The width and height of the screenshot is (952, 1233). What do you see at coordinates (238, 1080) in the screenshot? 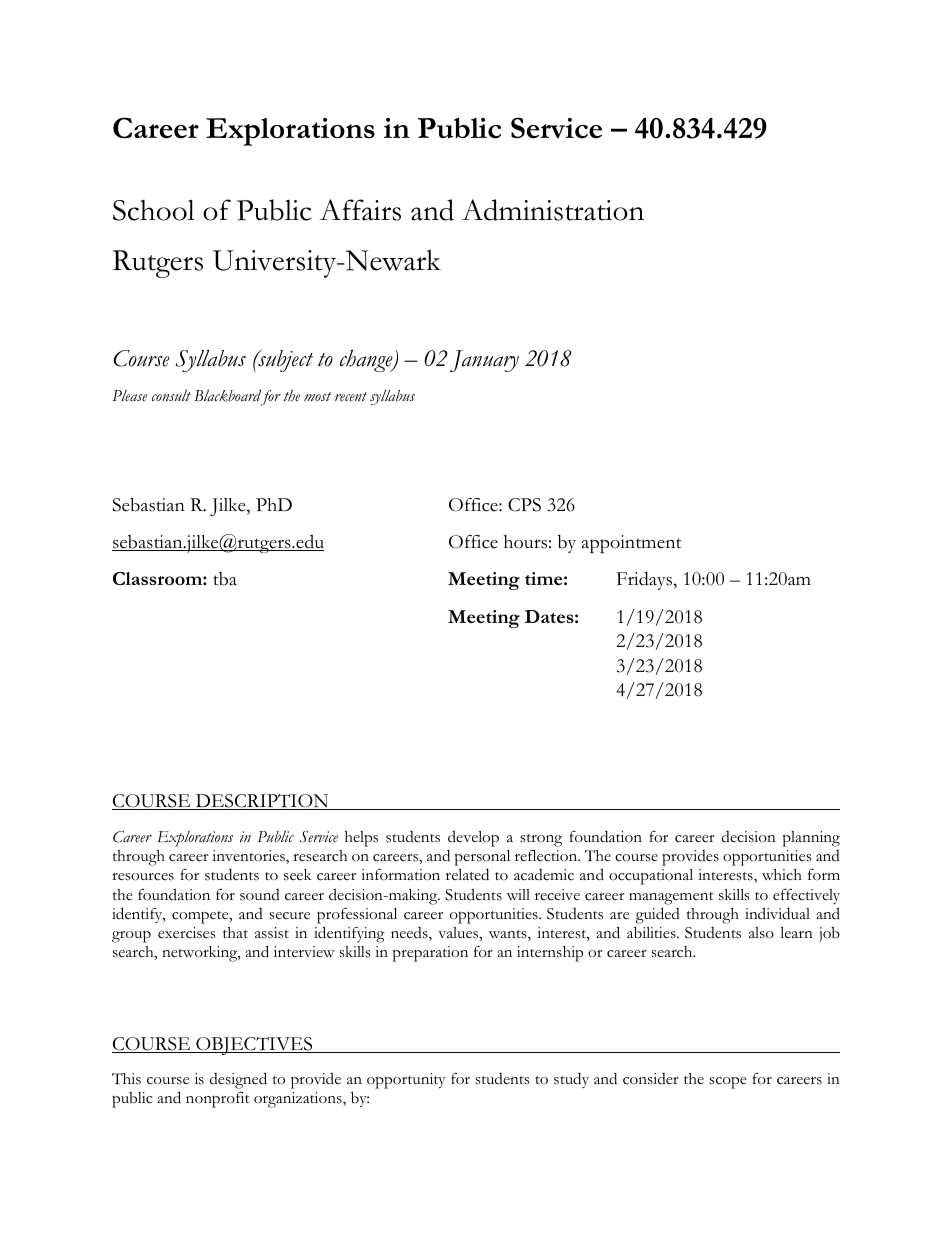
I see `designed` at bounding box center [238, 1080].
